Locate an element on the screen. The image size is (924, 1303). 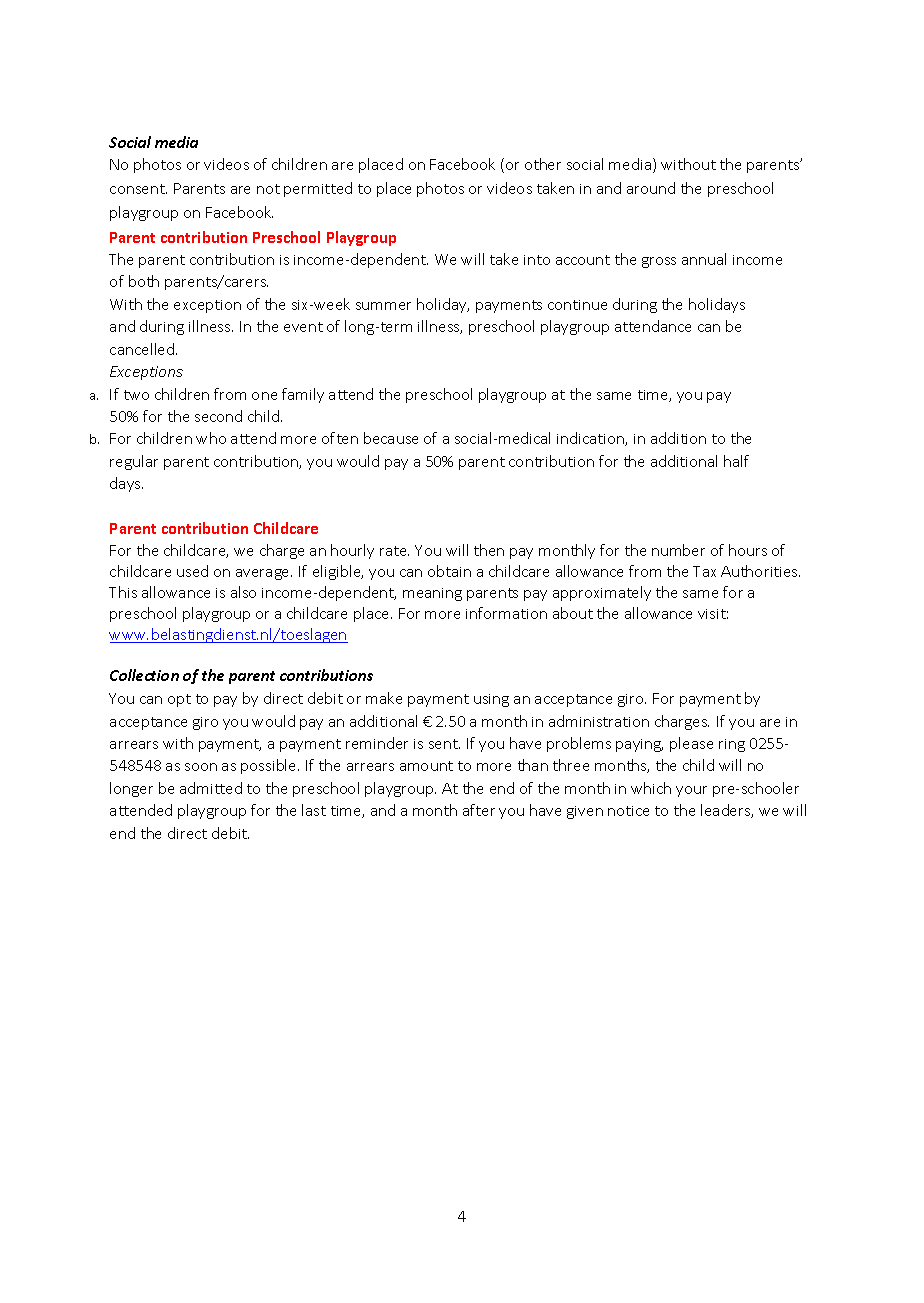
other is located at coordinates (543, 164).
